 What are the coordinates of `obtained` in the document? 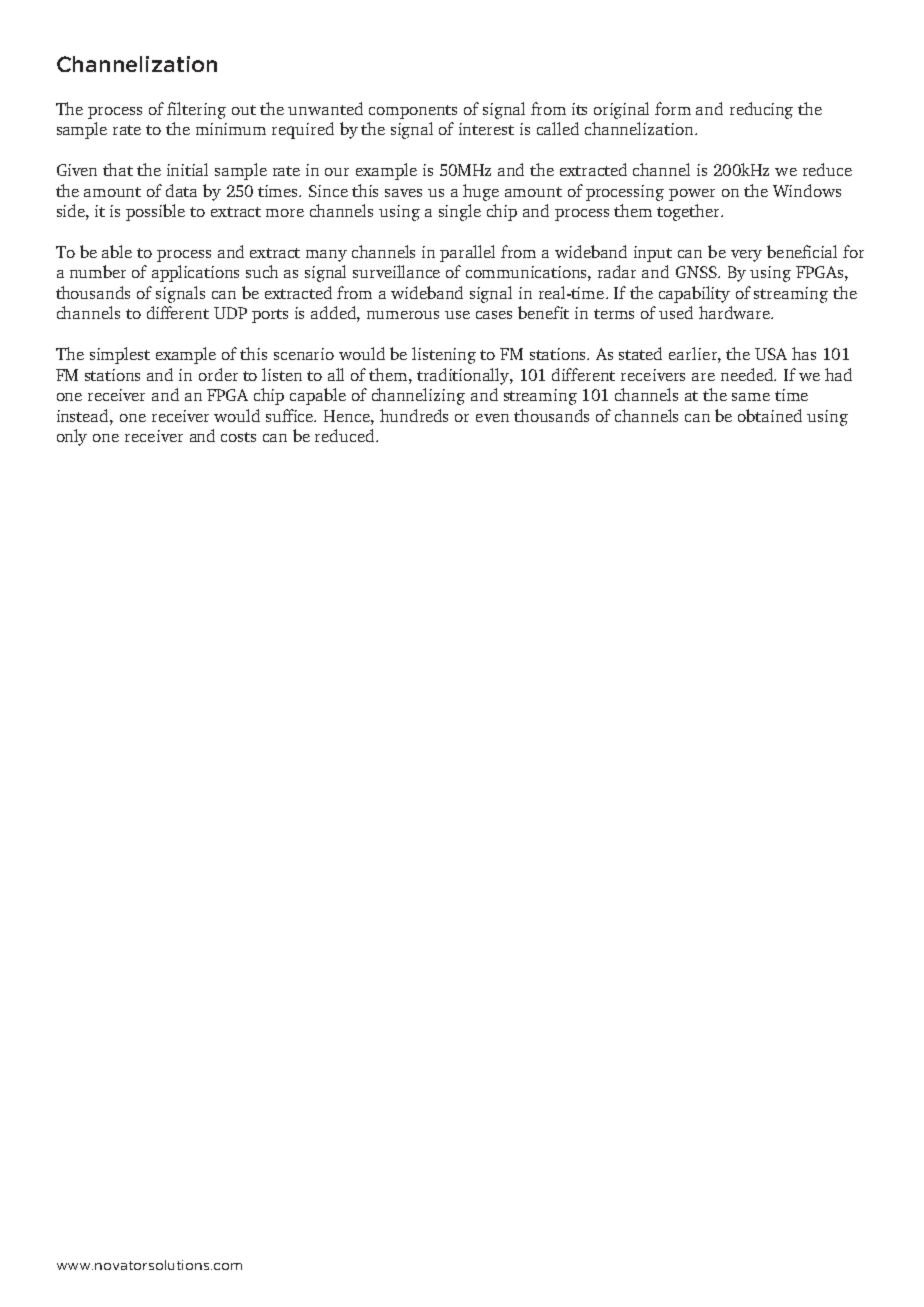 It's located at (770, 415).
